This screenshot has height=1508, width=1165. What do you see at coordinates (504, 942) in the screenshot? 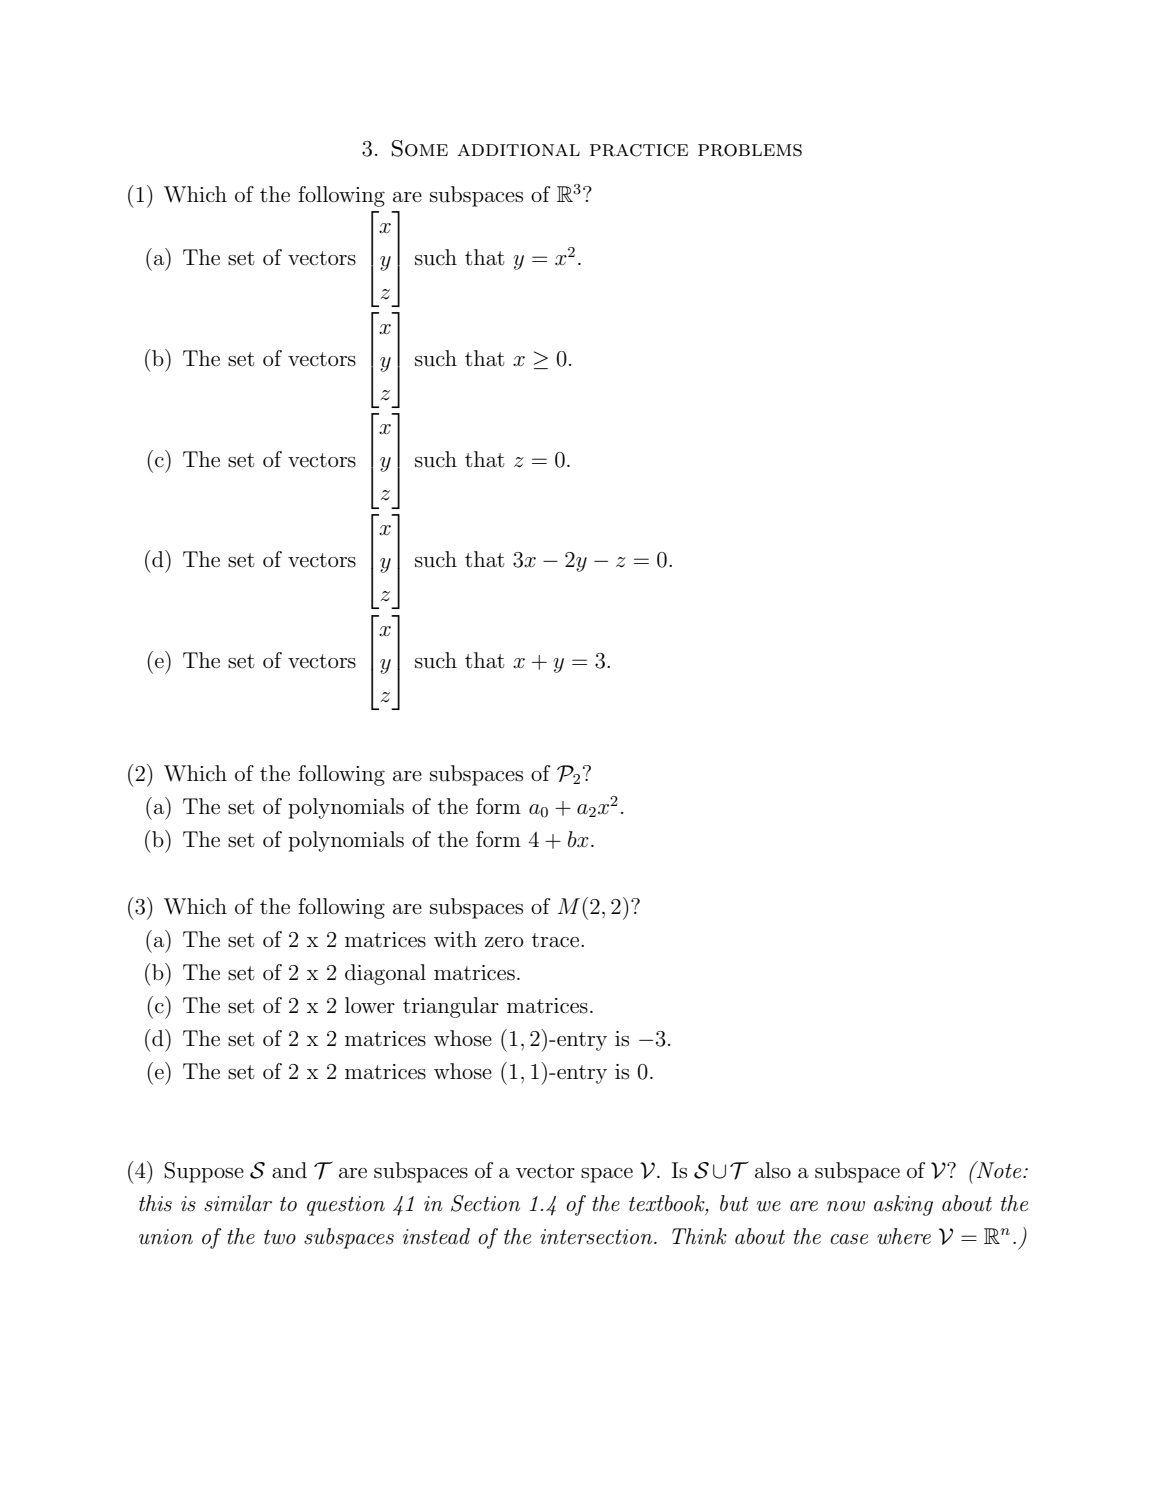
I see `zero` at bounding box center [504, 942].
